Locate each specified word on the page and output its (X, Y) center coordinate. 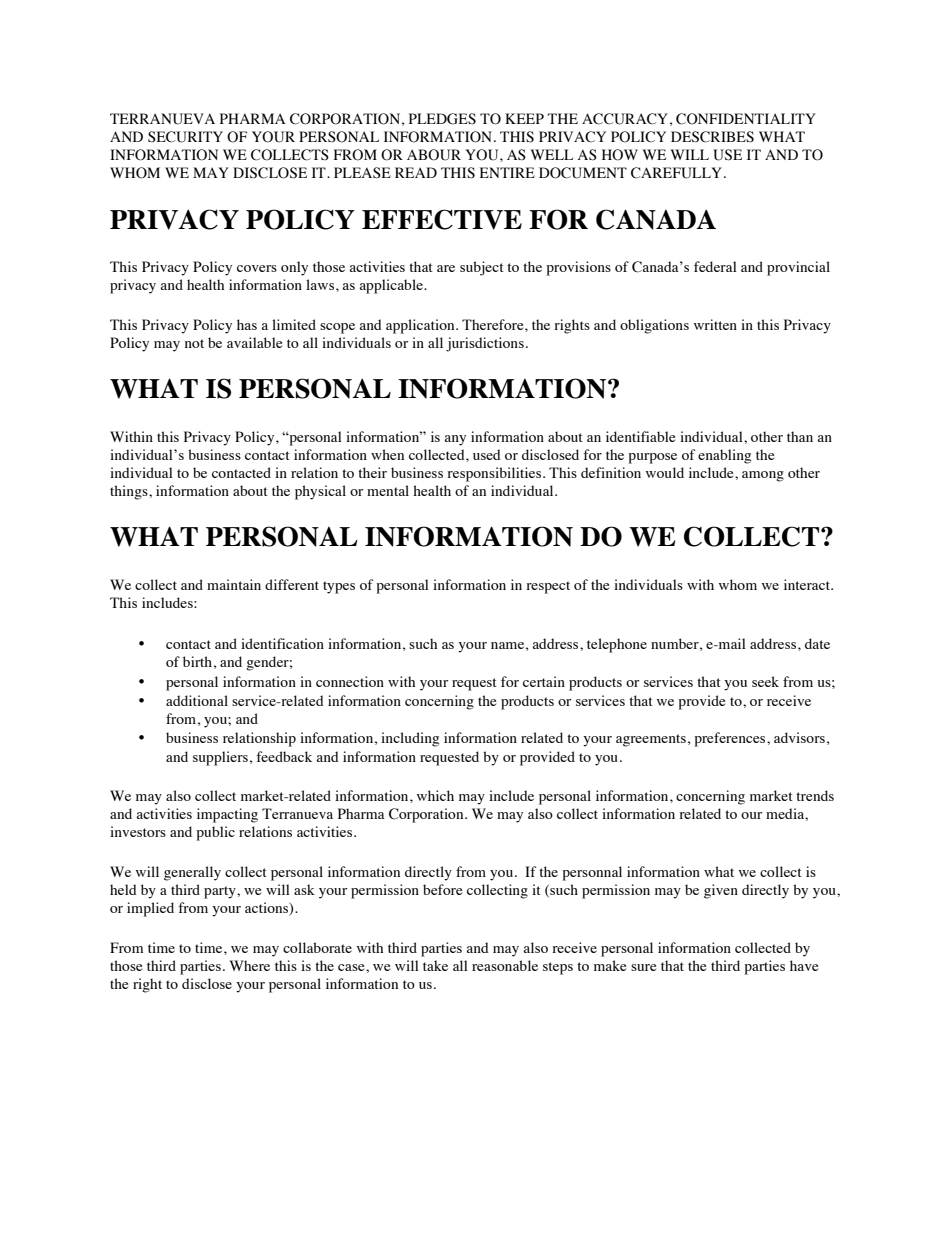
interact (808, 584)
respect (548, 587)
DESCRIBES (712, 137)
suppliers (220, 758)
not (194, 343)
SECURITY (185, 137)
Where (249, 965)
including (410, 739)
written (715, 324)
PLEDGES (442, 119)
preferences (731, 739)
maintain (234, 584)
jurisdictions (485, 344)
